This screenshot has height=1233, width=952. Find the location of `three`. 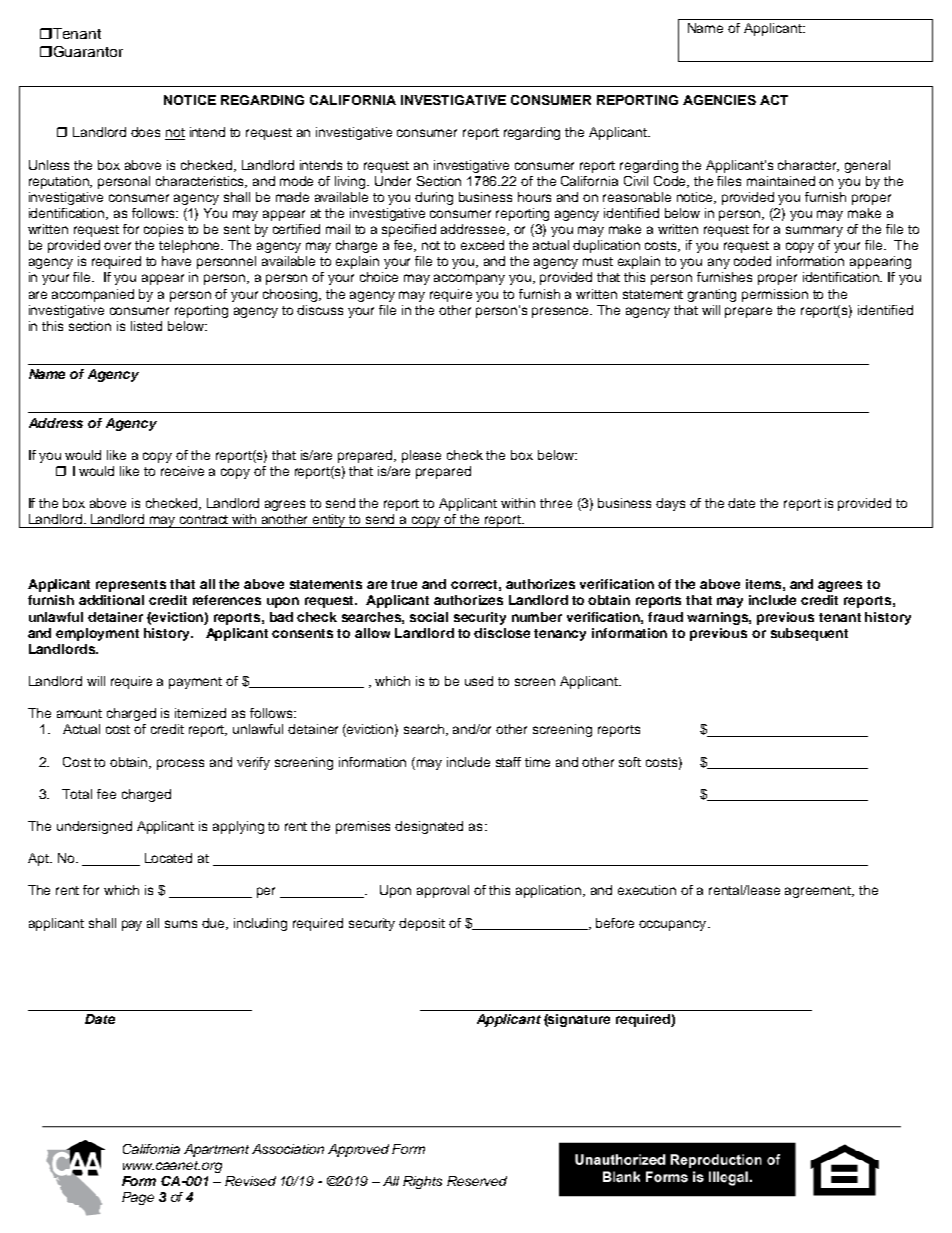

three is located at coordinates (556, 503).
